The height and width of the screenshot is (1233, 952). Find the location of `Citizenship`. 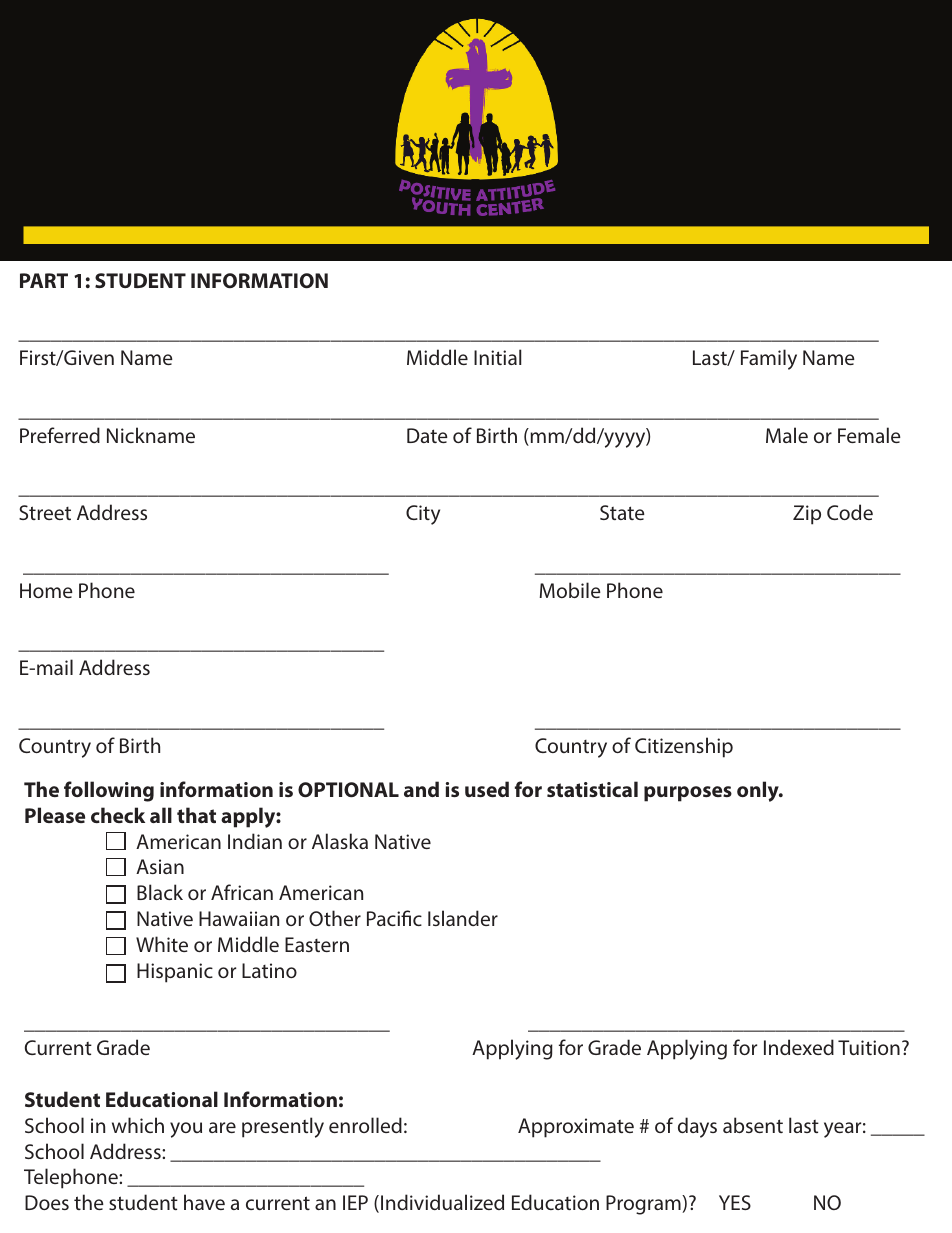

Citizenship is located at coordinates (684, 747).
